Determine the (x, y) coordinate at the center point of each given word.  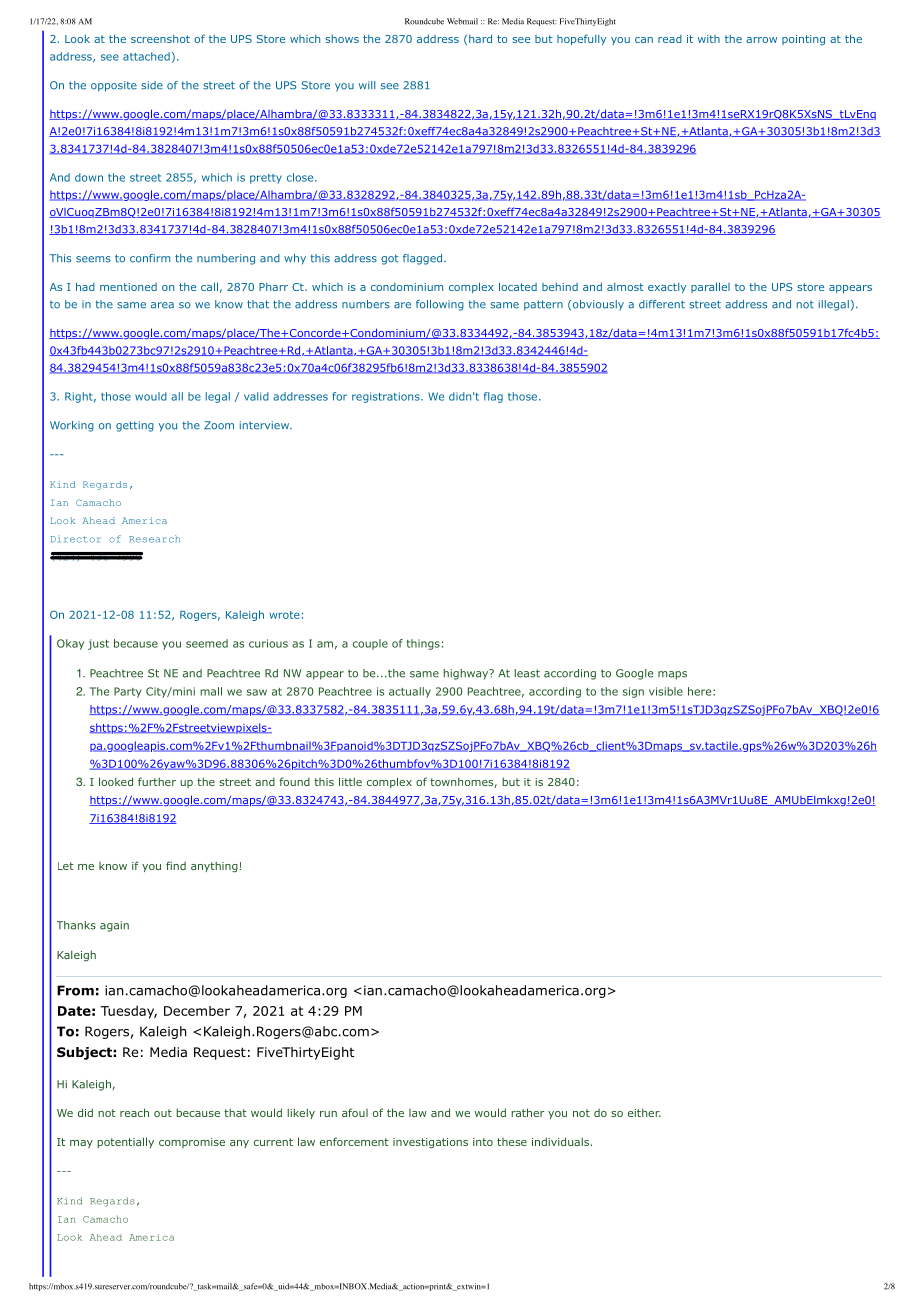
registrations (387, 397)
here (699, 691)
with (709, 39)
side (152, 85)
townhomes (462, 782)
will (367, 85)
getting (135, 426)
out (163, 1113)
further (157, 781)
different (662, 304)
